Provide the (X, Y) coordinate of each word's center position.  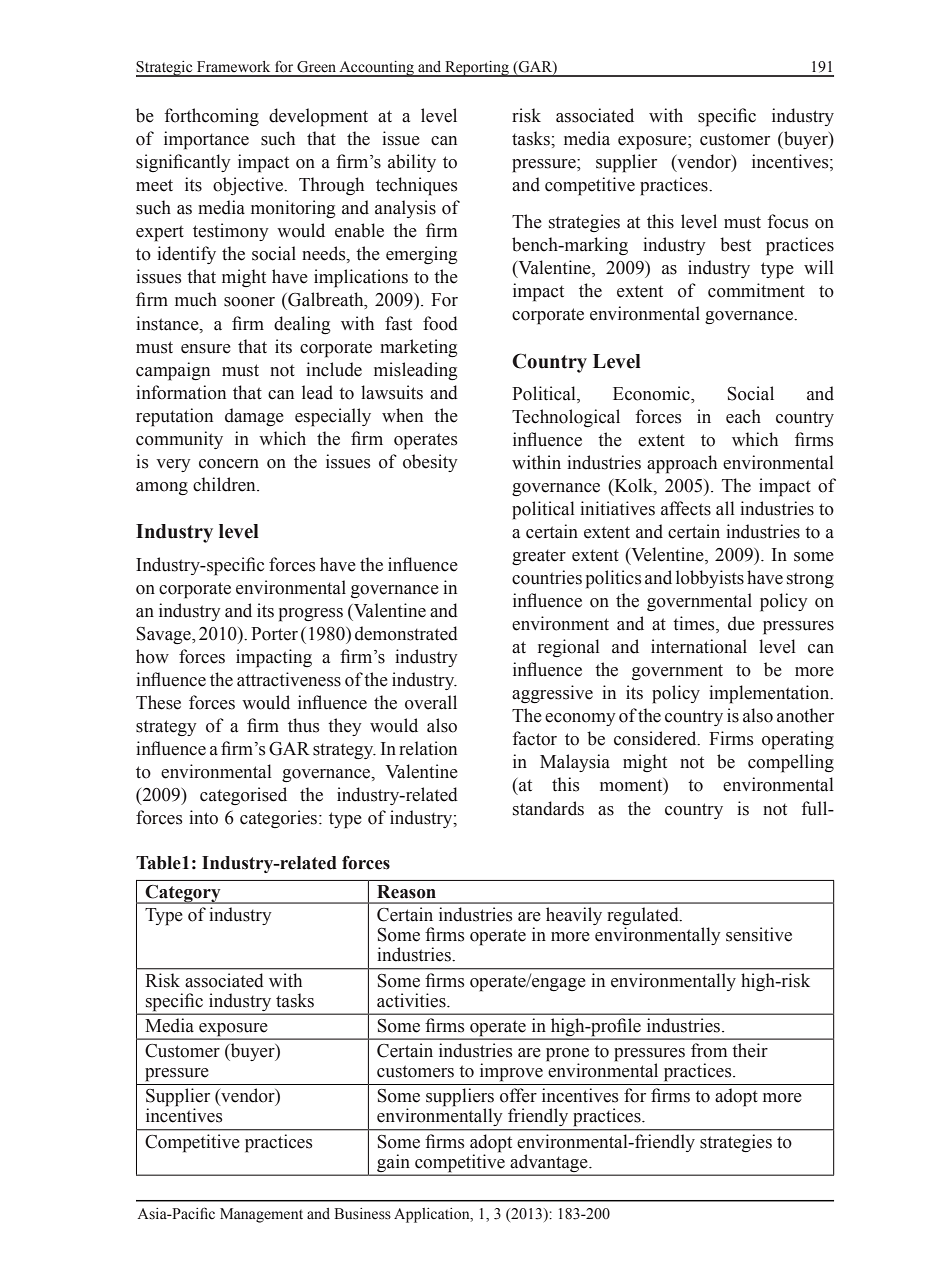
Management (261, 1215)
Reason (406, 892)
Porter (274, 634)
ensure (206, 349)
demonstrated (406, 633)
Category (183, 894)
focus (788, 221)
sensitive (759, 934)
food (440, 323)
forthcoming (212, 117)
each (743, 416)
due (741, 623)
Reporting (477, 69)
